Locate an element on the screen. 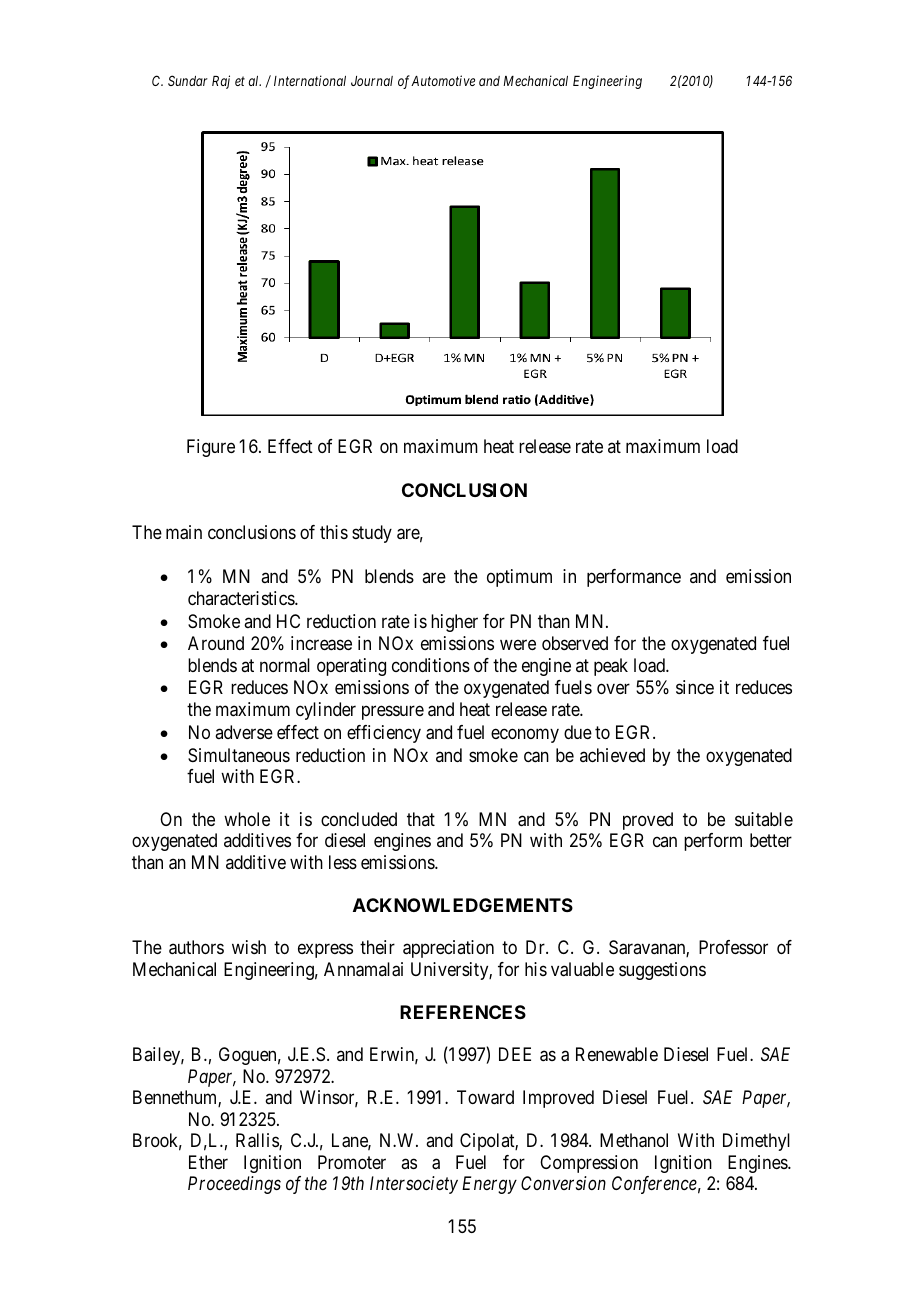 The height and width of the screenshot is (1307, 924). observed is located at coordinates (575, 643).
